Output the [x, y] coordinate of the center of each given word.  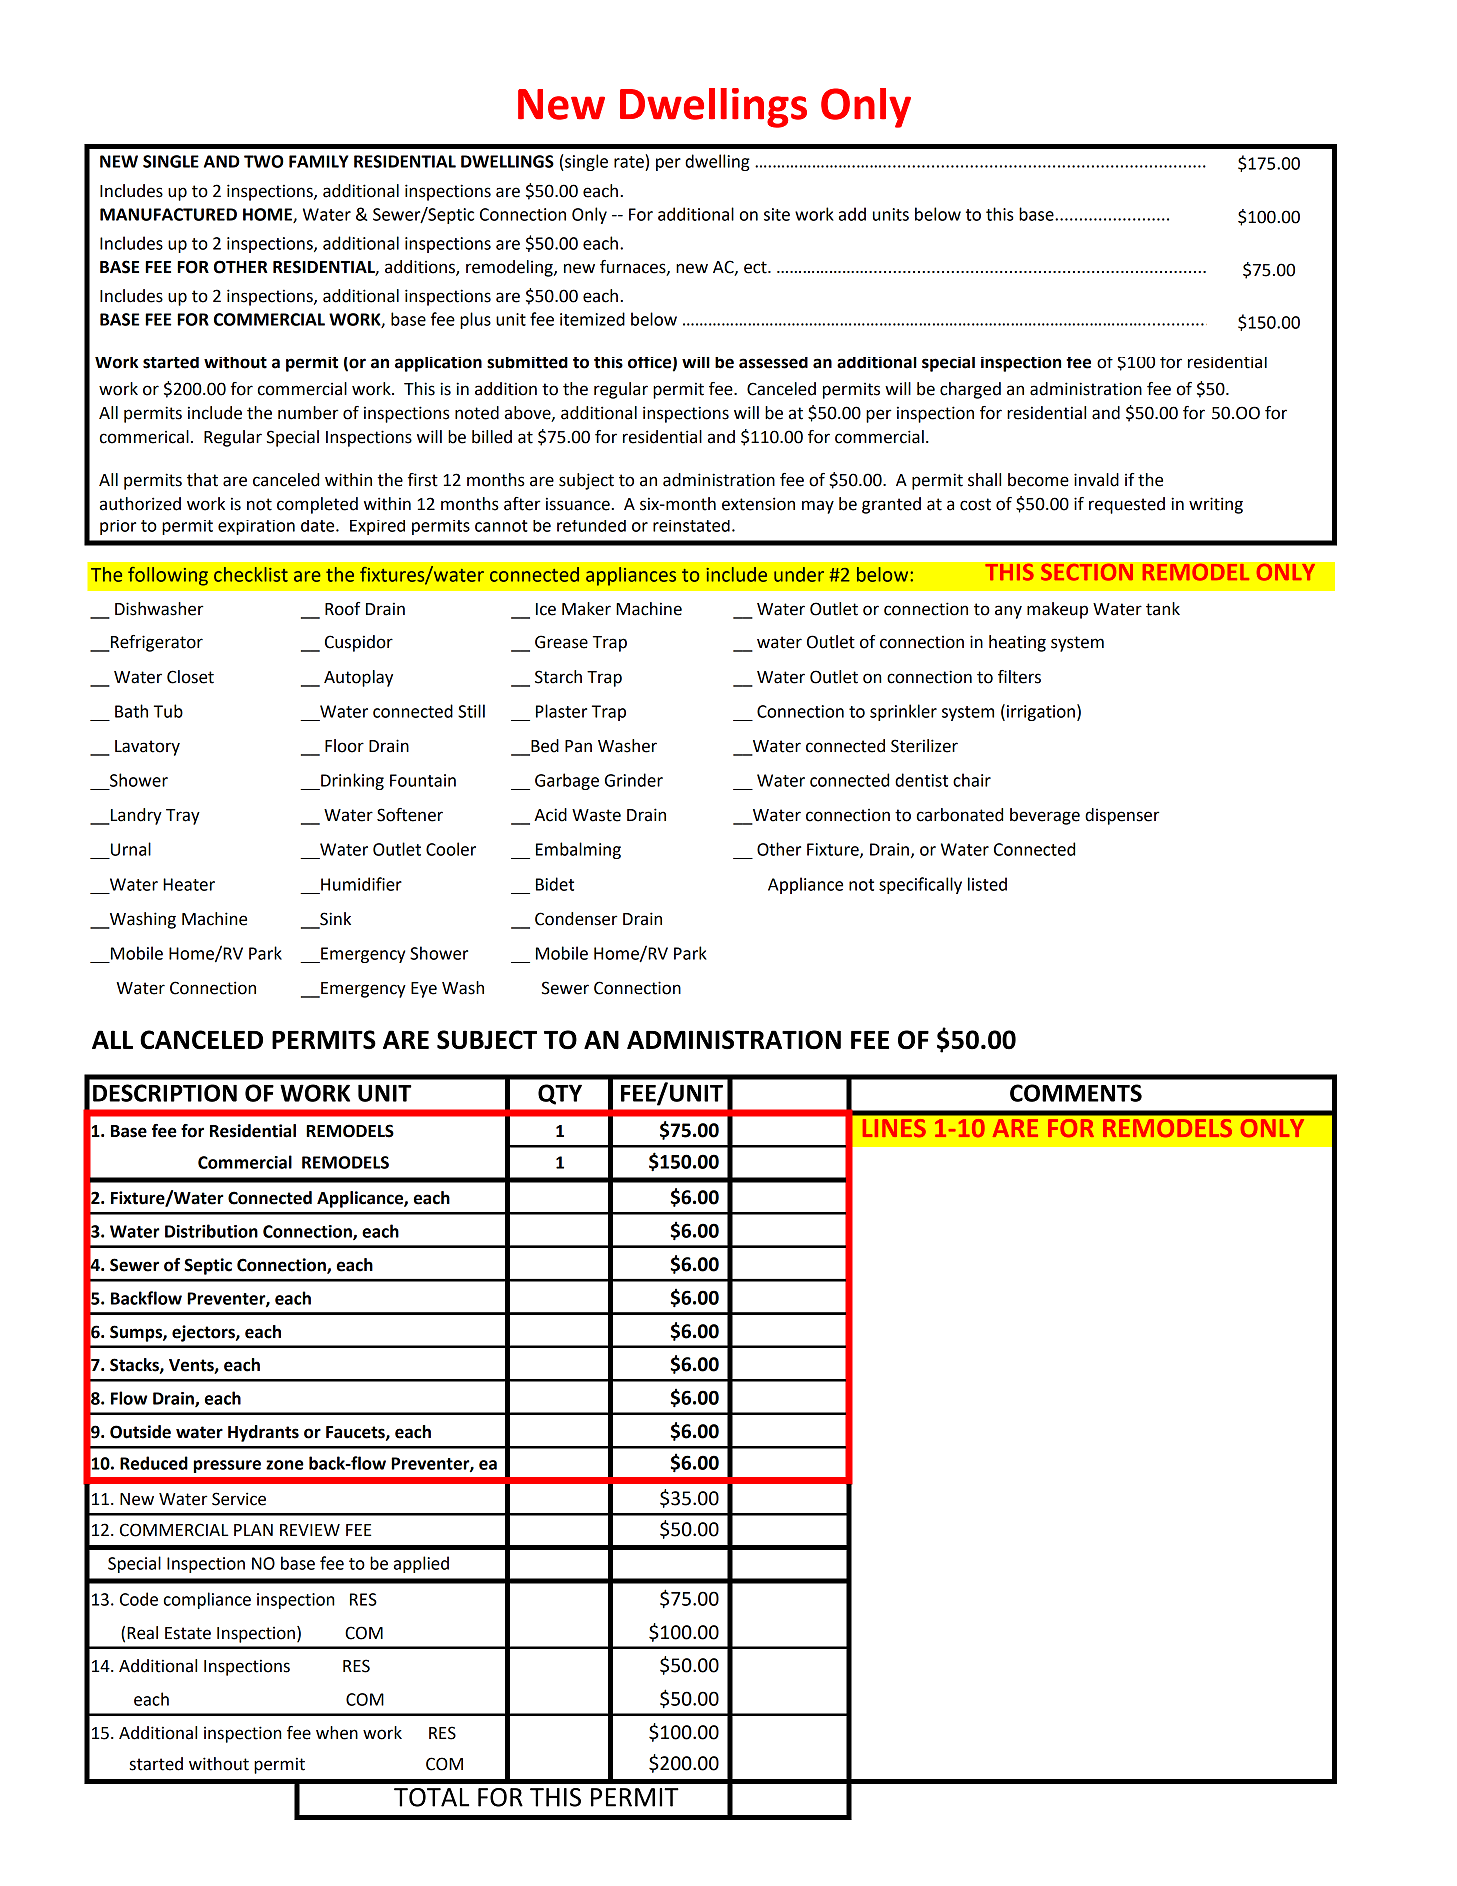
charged [970, 390]
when [337, 1733]
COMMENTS [1076, 1093]
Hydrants [263, 1433]
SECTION [1087, 572]
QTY [560, 1094]
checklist [251, 574]
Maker [586, 609]
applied [421, 1564]
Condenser [576, 919]
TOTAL [431, 1797]
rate [630, 161]
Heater [189, 884]
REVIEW [310, 1530]
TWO [264, 161]
